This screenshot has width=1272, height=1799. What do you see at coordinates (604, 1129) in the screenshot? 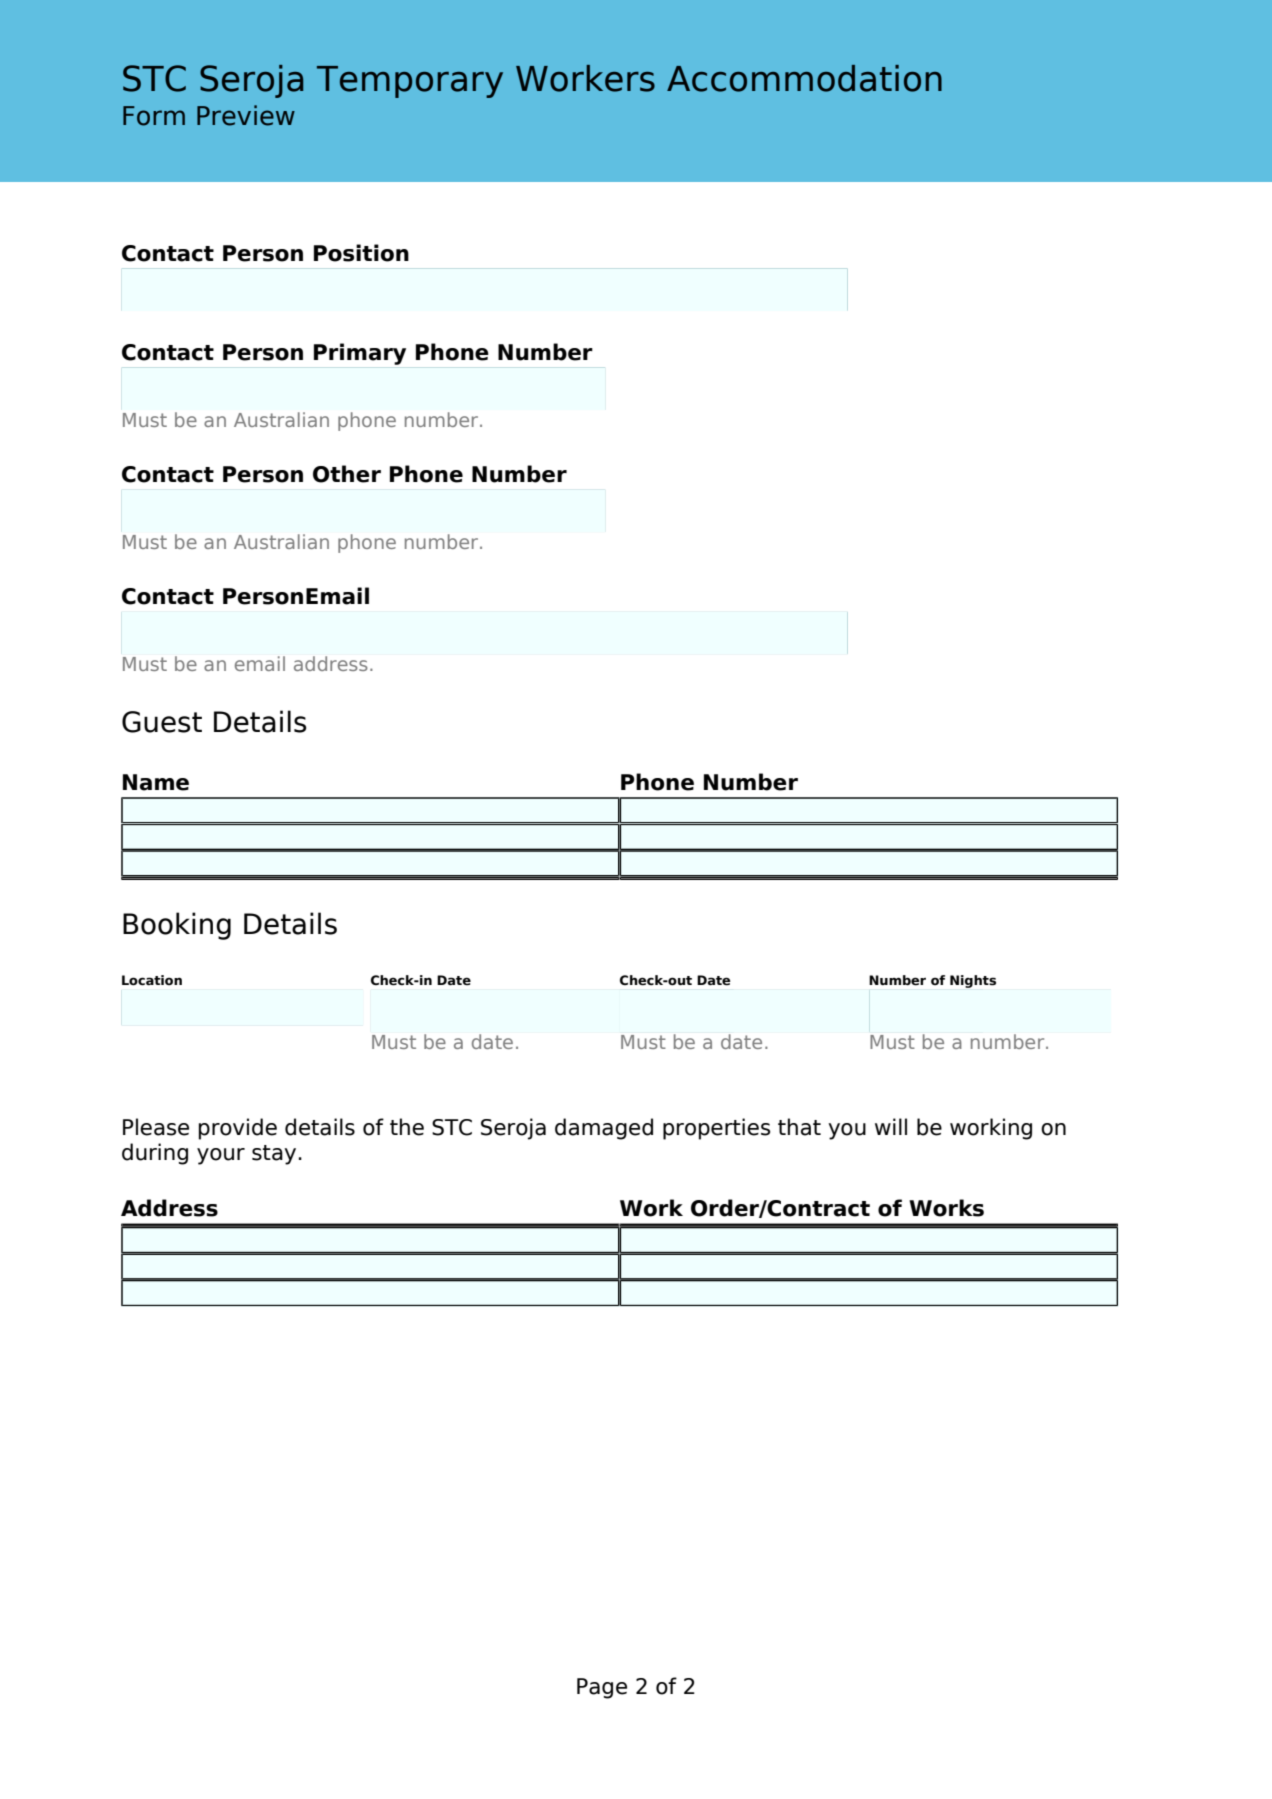
I see `damaged` at bounding box center [604, 1129].
